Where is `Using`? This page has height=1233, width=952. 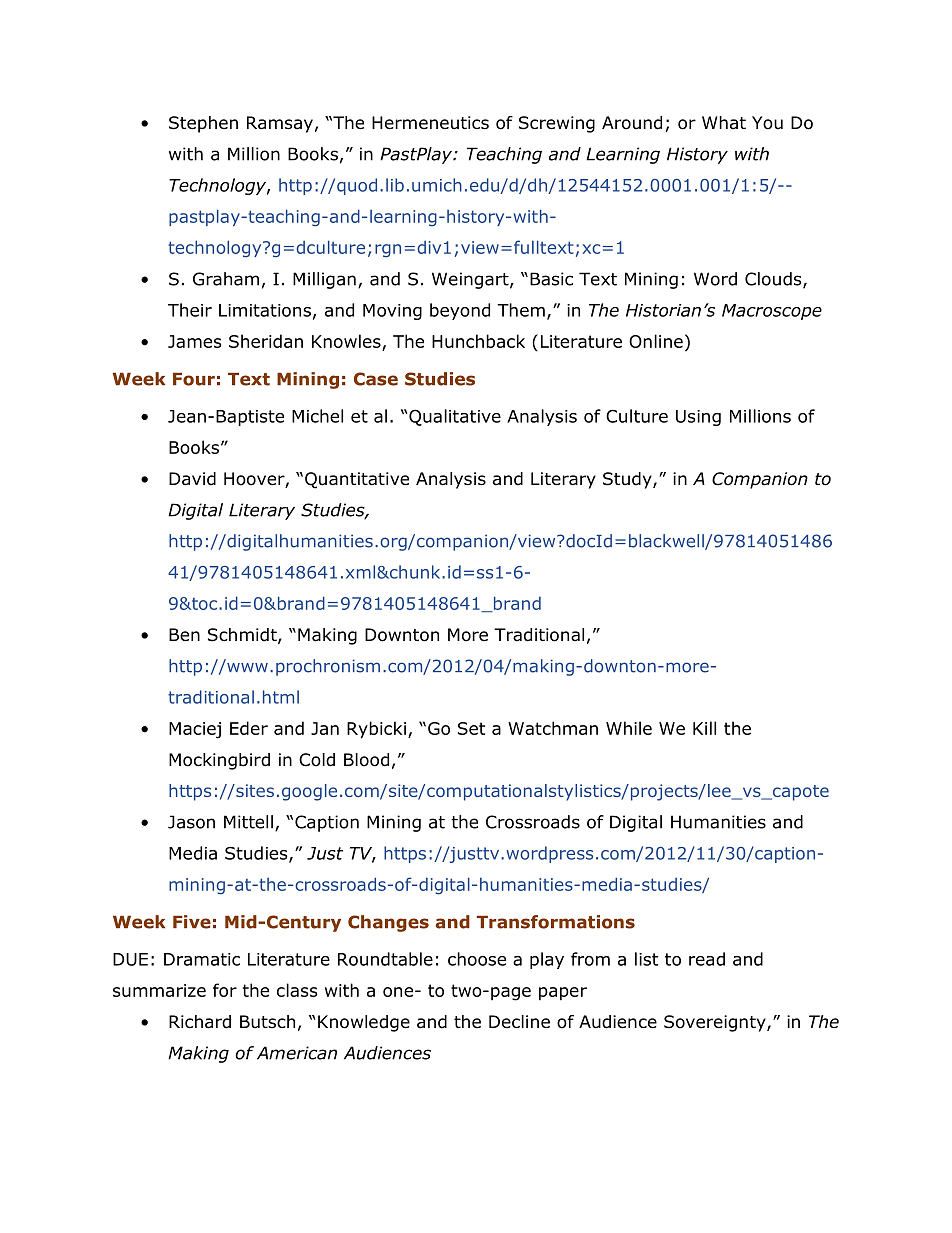
Using is located at coordinates (698, 418).
